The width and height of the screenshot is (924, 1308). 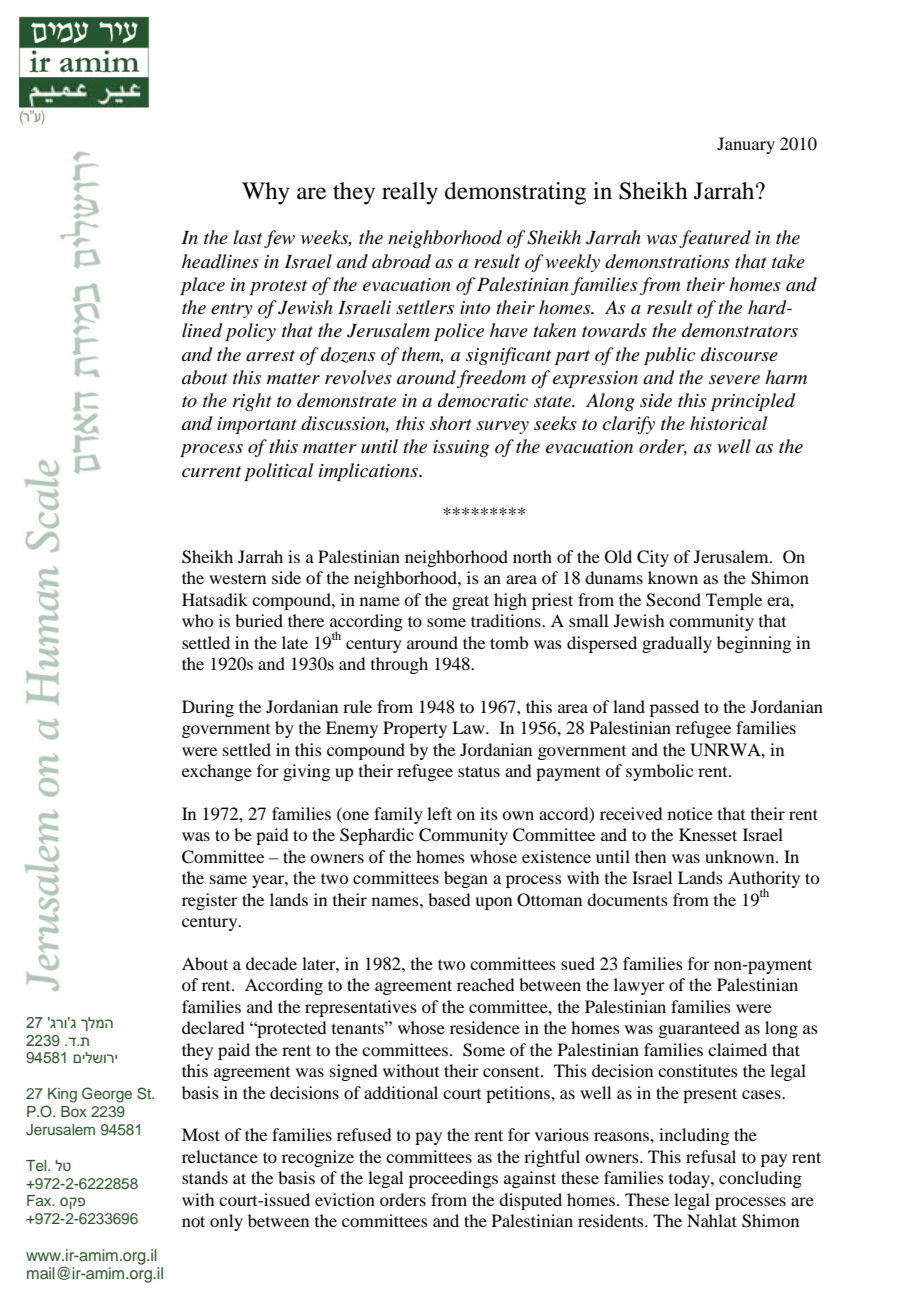 I want to click on January, so click(x=746, y=145).
